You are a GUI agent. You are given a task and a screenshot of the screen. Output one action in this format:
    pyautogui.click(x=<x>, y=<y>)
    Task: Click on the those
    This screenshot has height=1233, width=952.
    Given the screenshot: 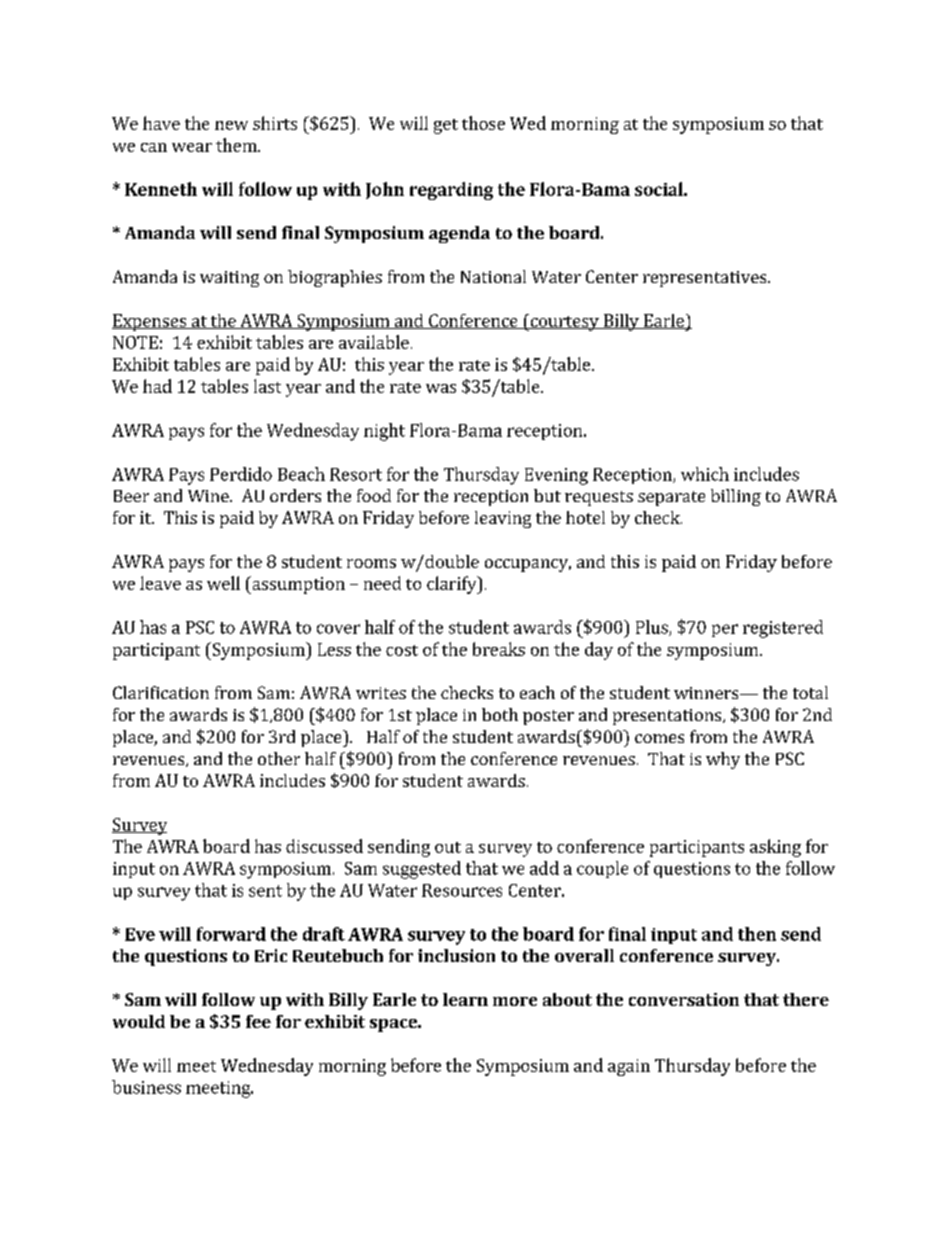 What is the action you would take?
    pyautogui.click(x=483, y=123)
